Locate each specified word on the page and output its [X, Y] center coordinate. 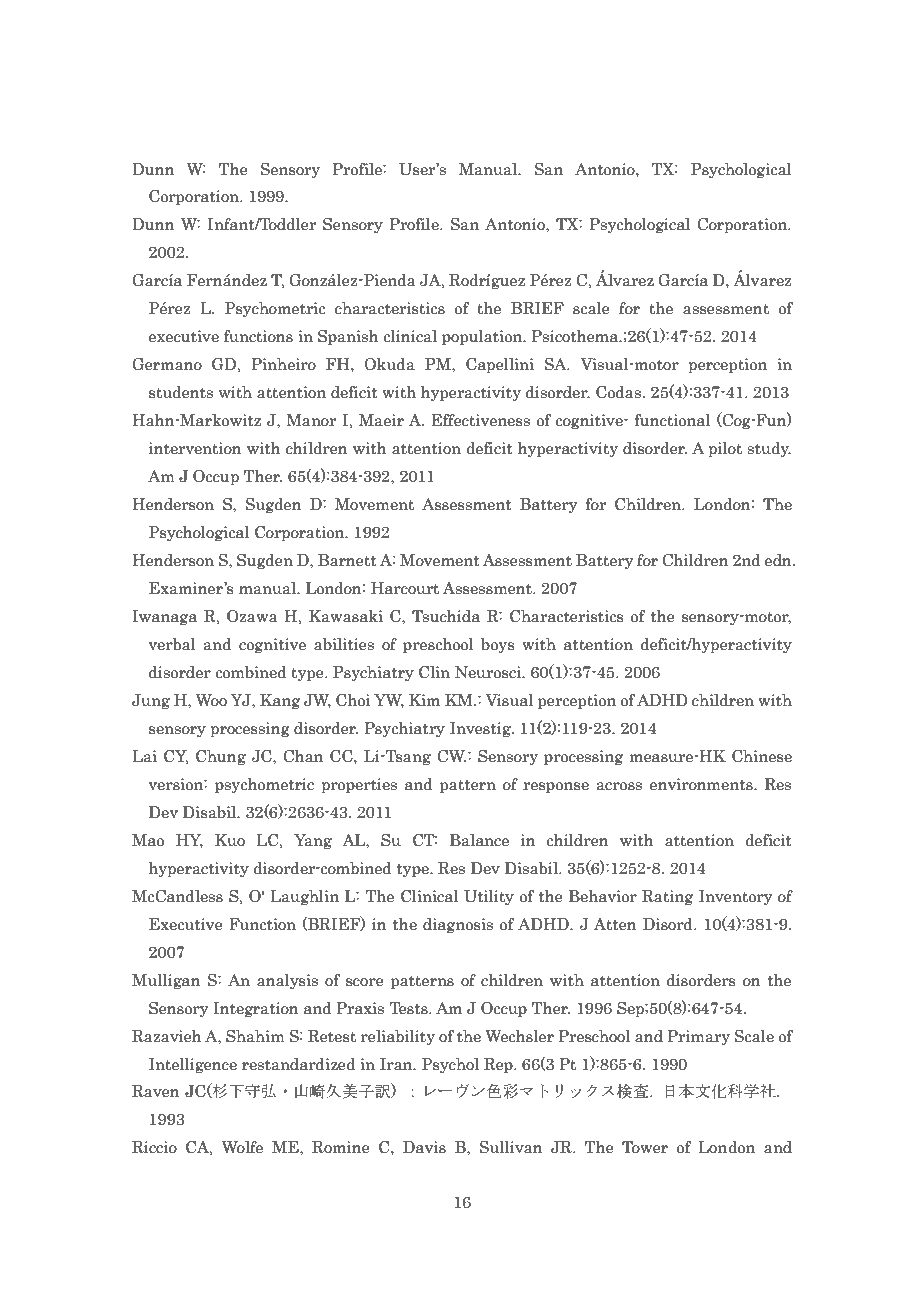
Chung [221, 757]
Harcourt [405, 588]
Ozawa [252, 616]
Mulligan [166, 981]
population [483, 337]
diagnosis [458, 925]
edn [779, 560]
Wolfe [242, 1147]
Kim [424, 700]
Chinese [762, 756]
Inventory [735, 897]
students [181, 392]
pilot [725, 449]
